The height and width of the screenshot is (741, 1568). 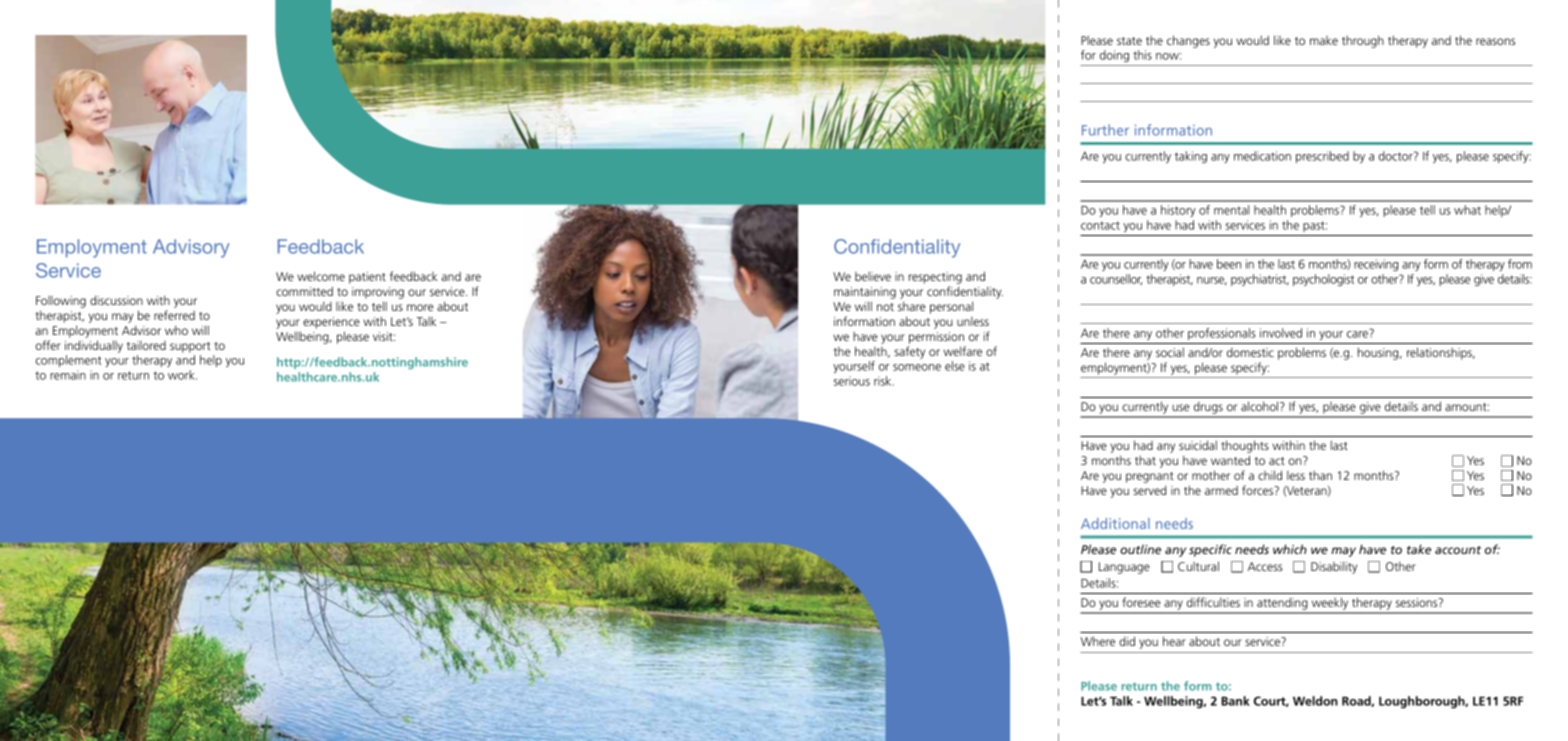 I want to click on serious, so click(x=852, y=381).
